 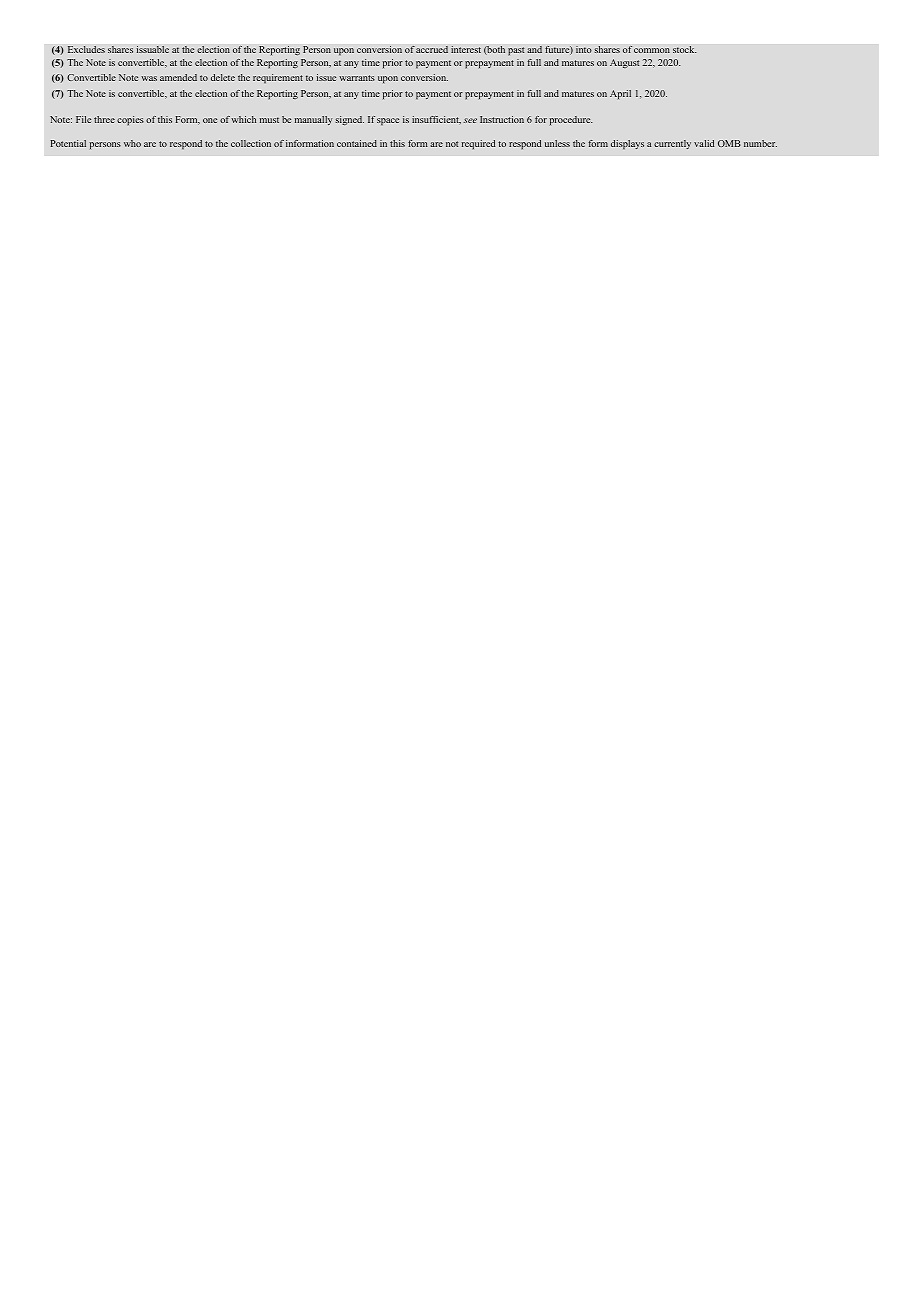 I want to click on accrued, so click(x=432, y=49).
